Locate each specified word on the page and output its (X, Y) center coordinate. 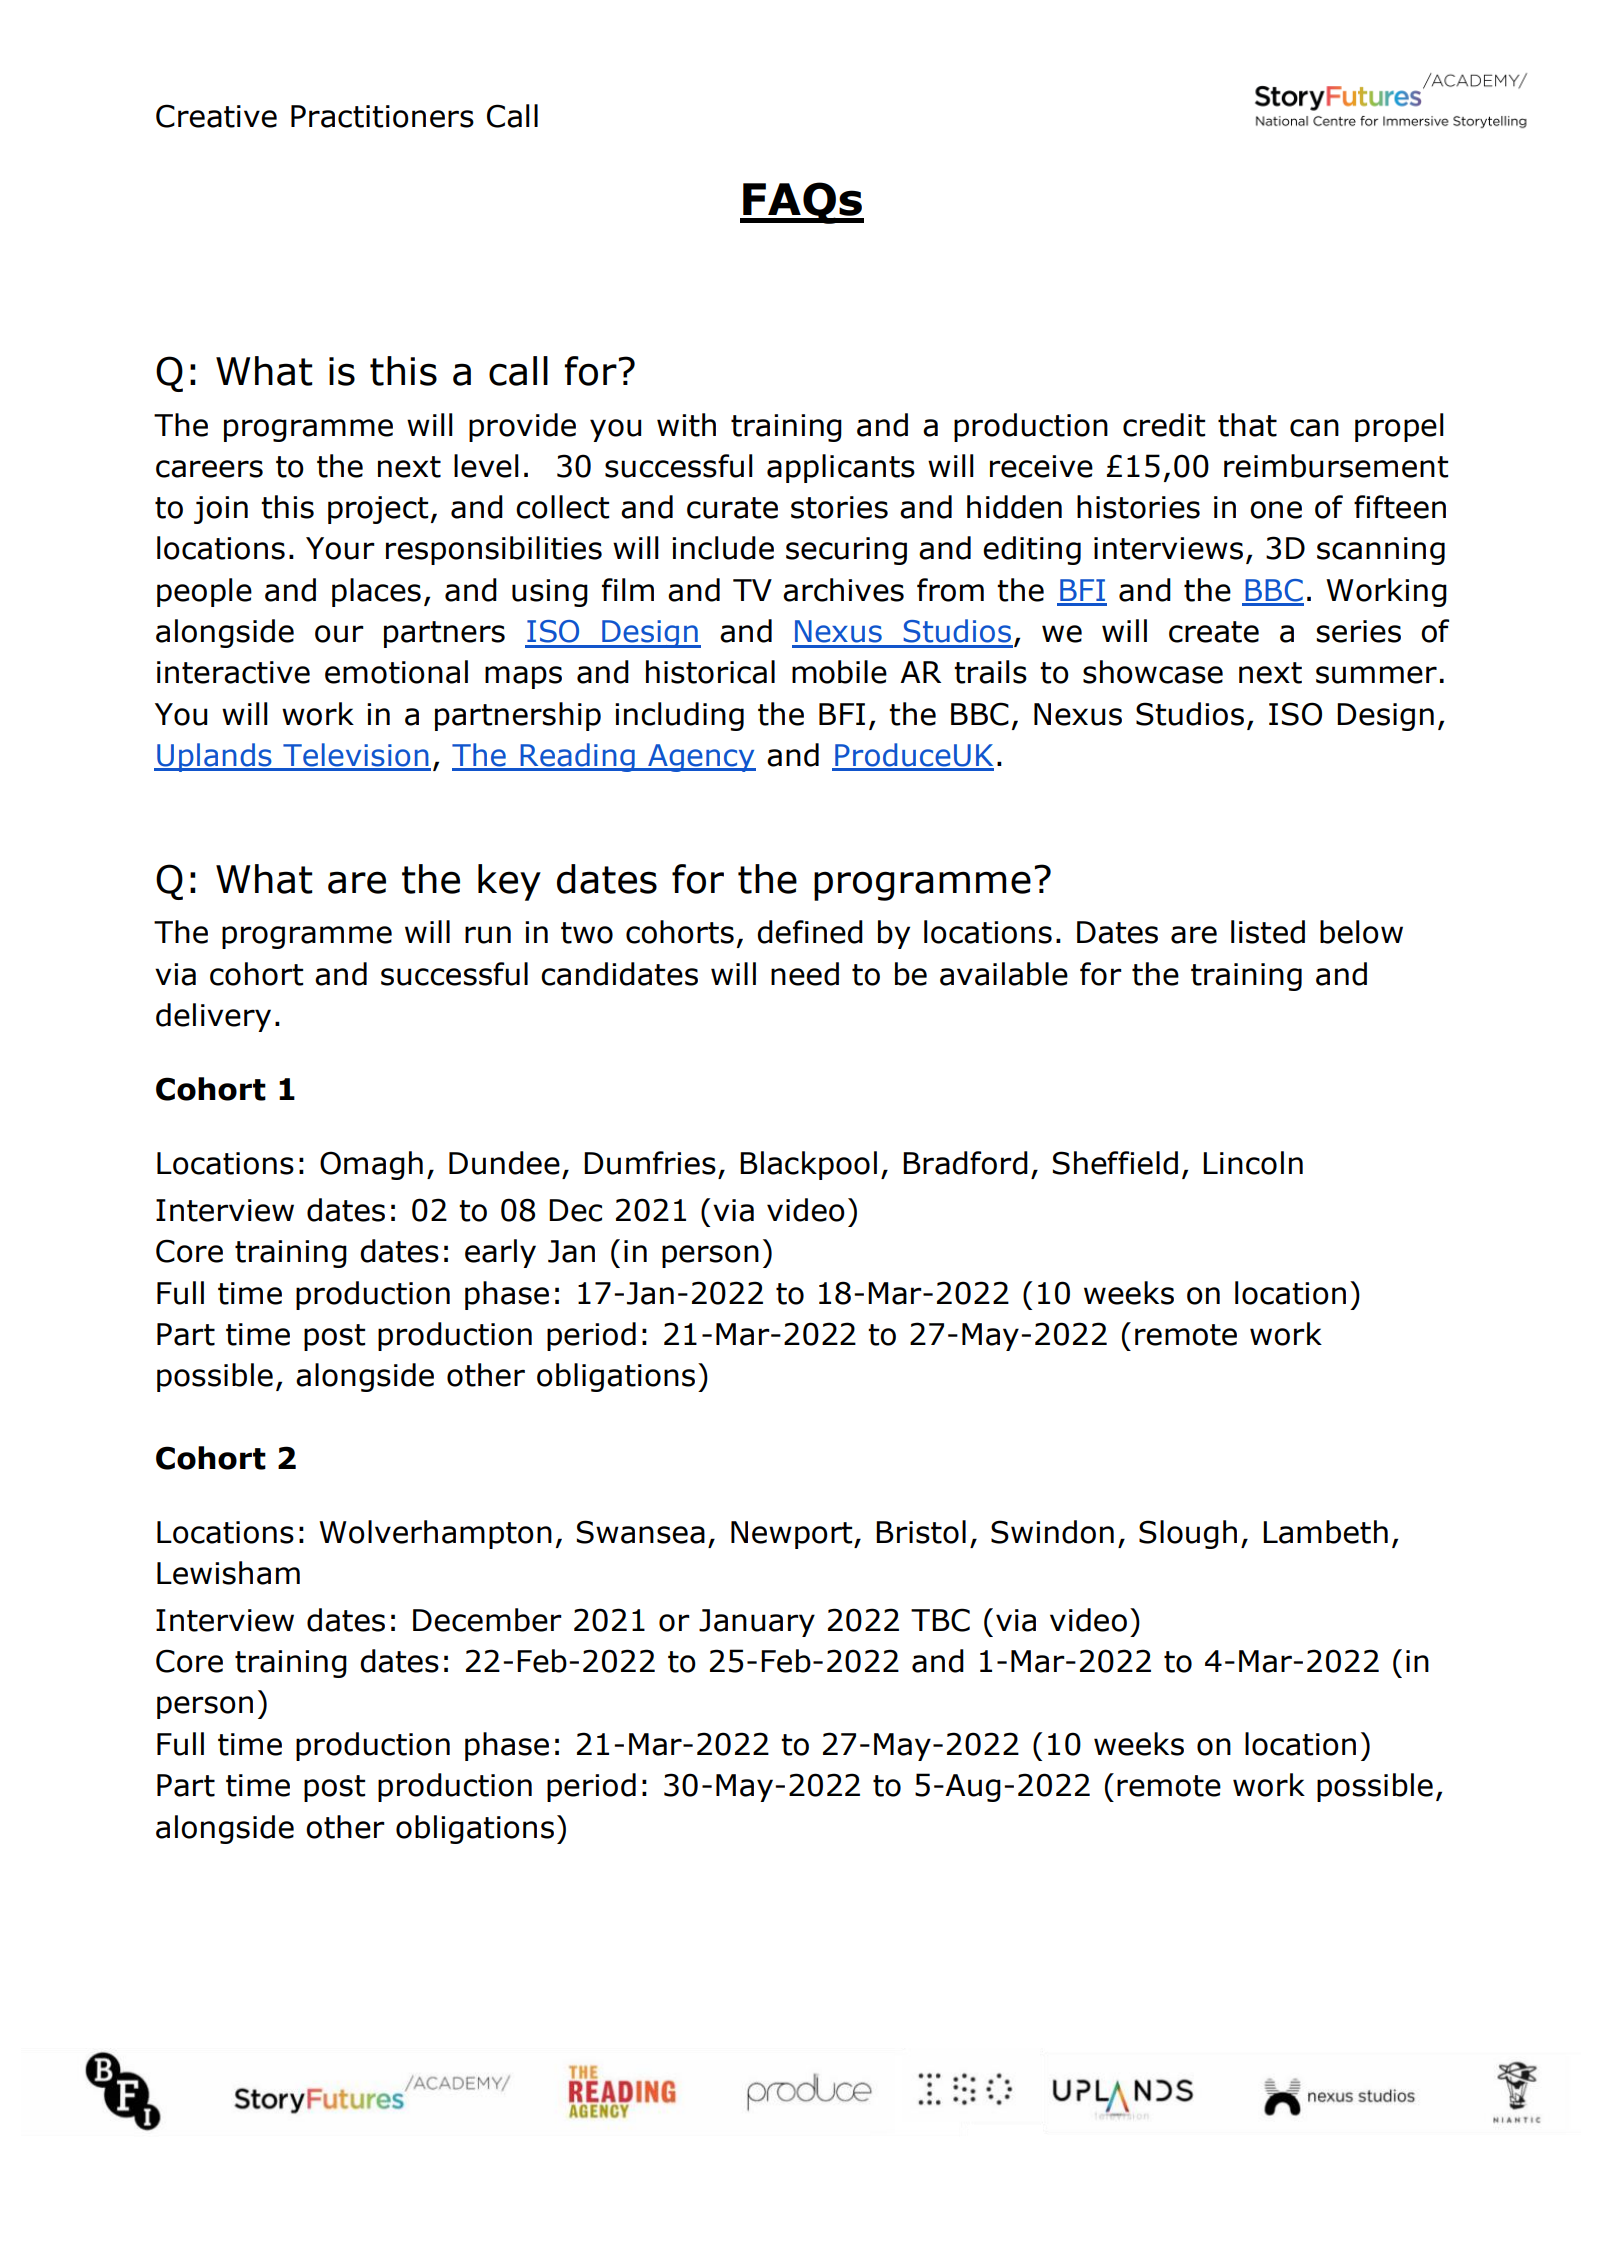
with (686, 425)
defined (810, 932)
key (509, 882)
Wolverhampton (435, 1534)
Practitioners (382, 116)
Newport (793, 1535)
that (1247, 425)
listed (1268, 932)
